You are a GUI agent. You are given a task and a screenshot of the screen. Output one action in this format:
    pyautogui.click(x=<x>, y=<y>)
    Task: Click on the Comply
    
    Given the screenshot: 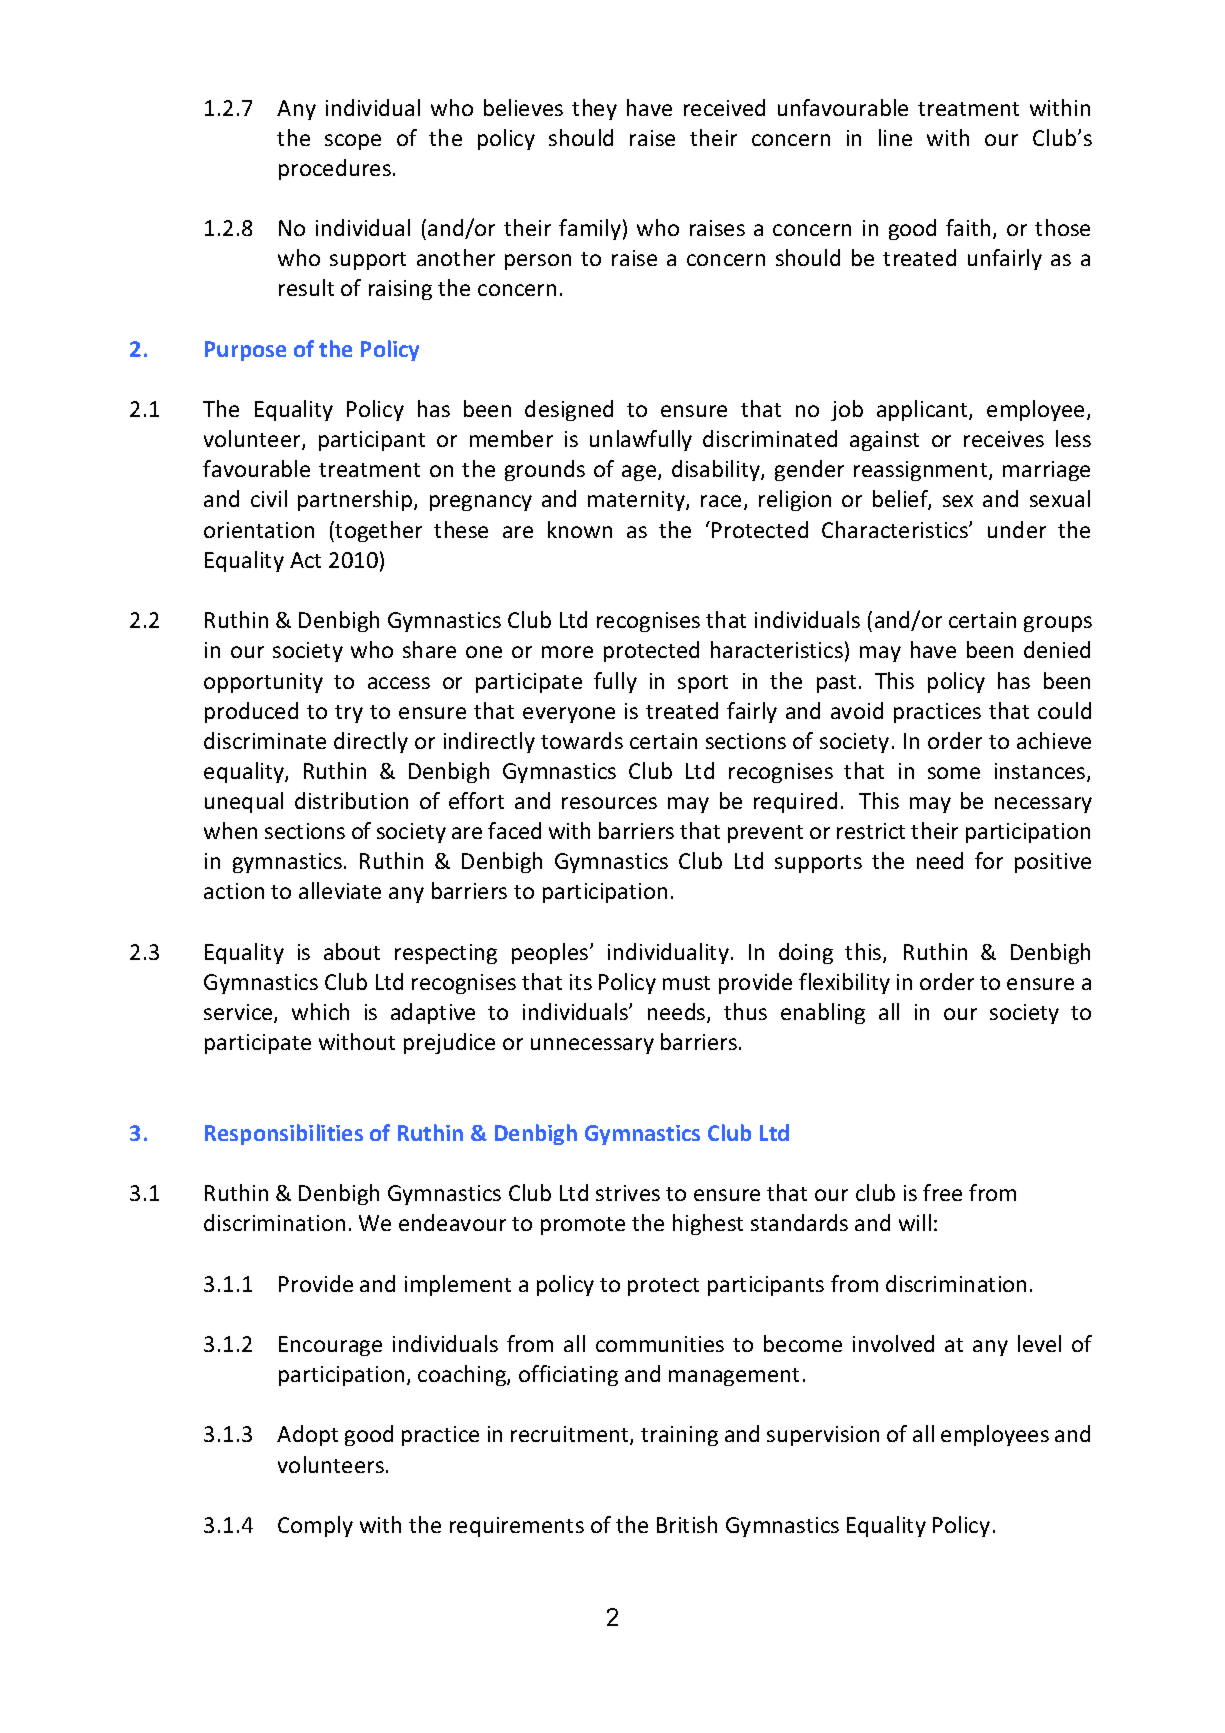 What is the action you would take?
    pyautogui.click(x=315, y=1526)
